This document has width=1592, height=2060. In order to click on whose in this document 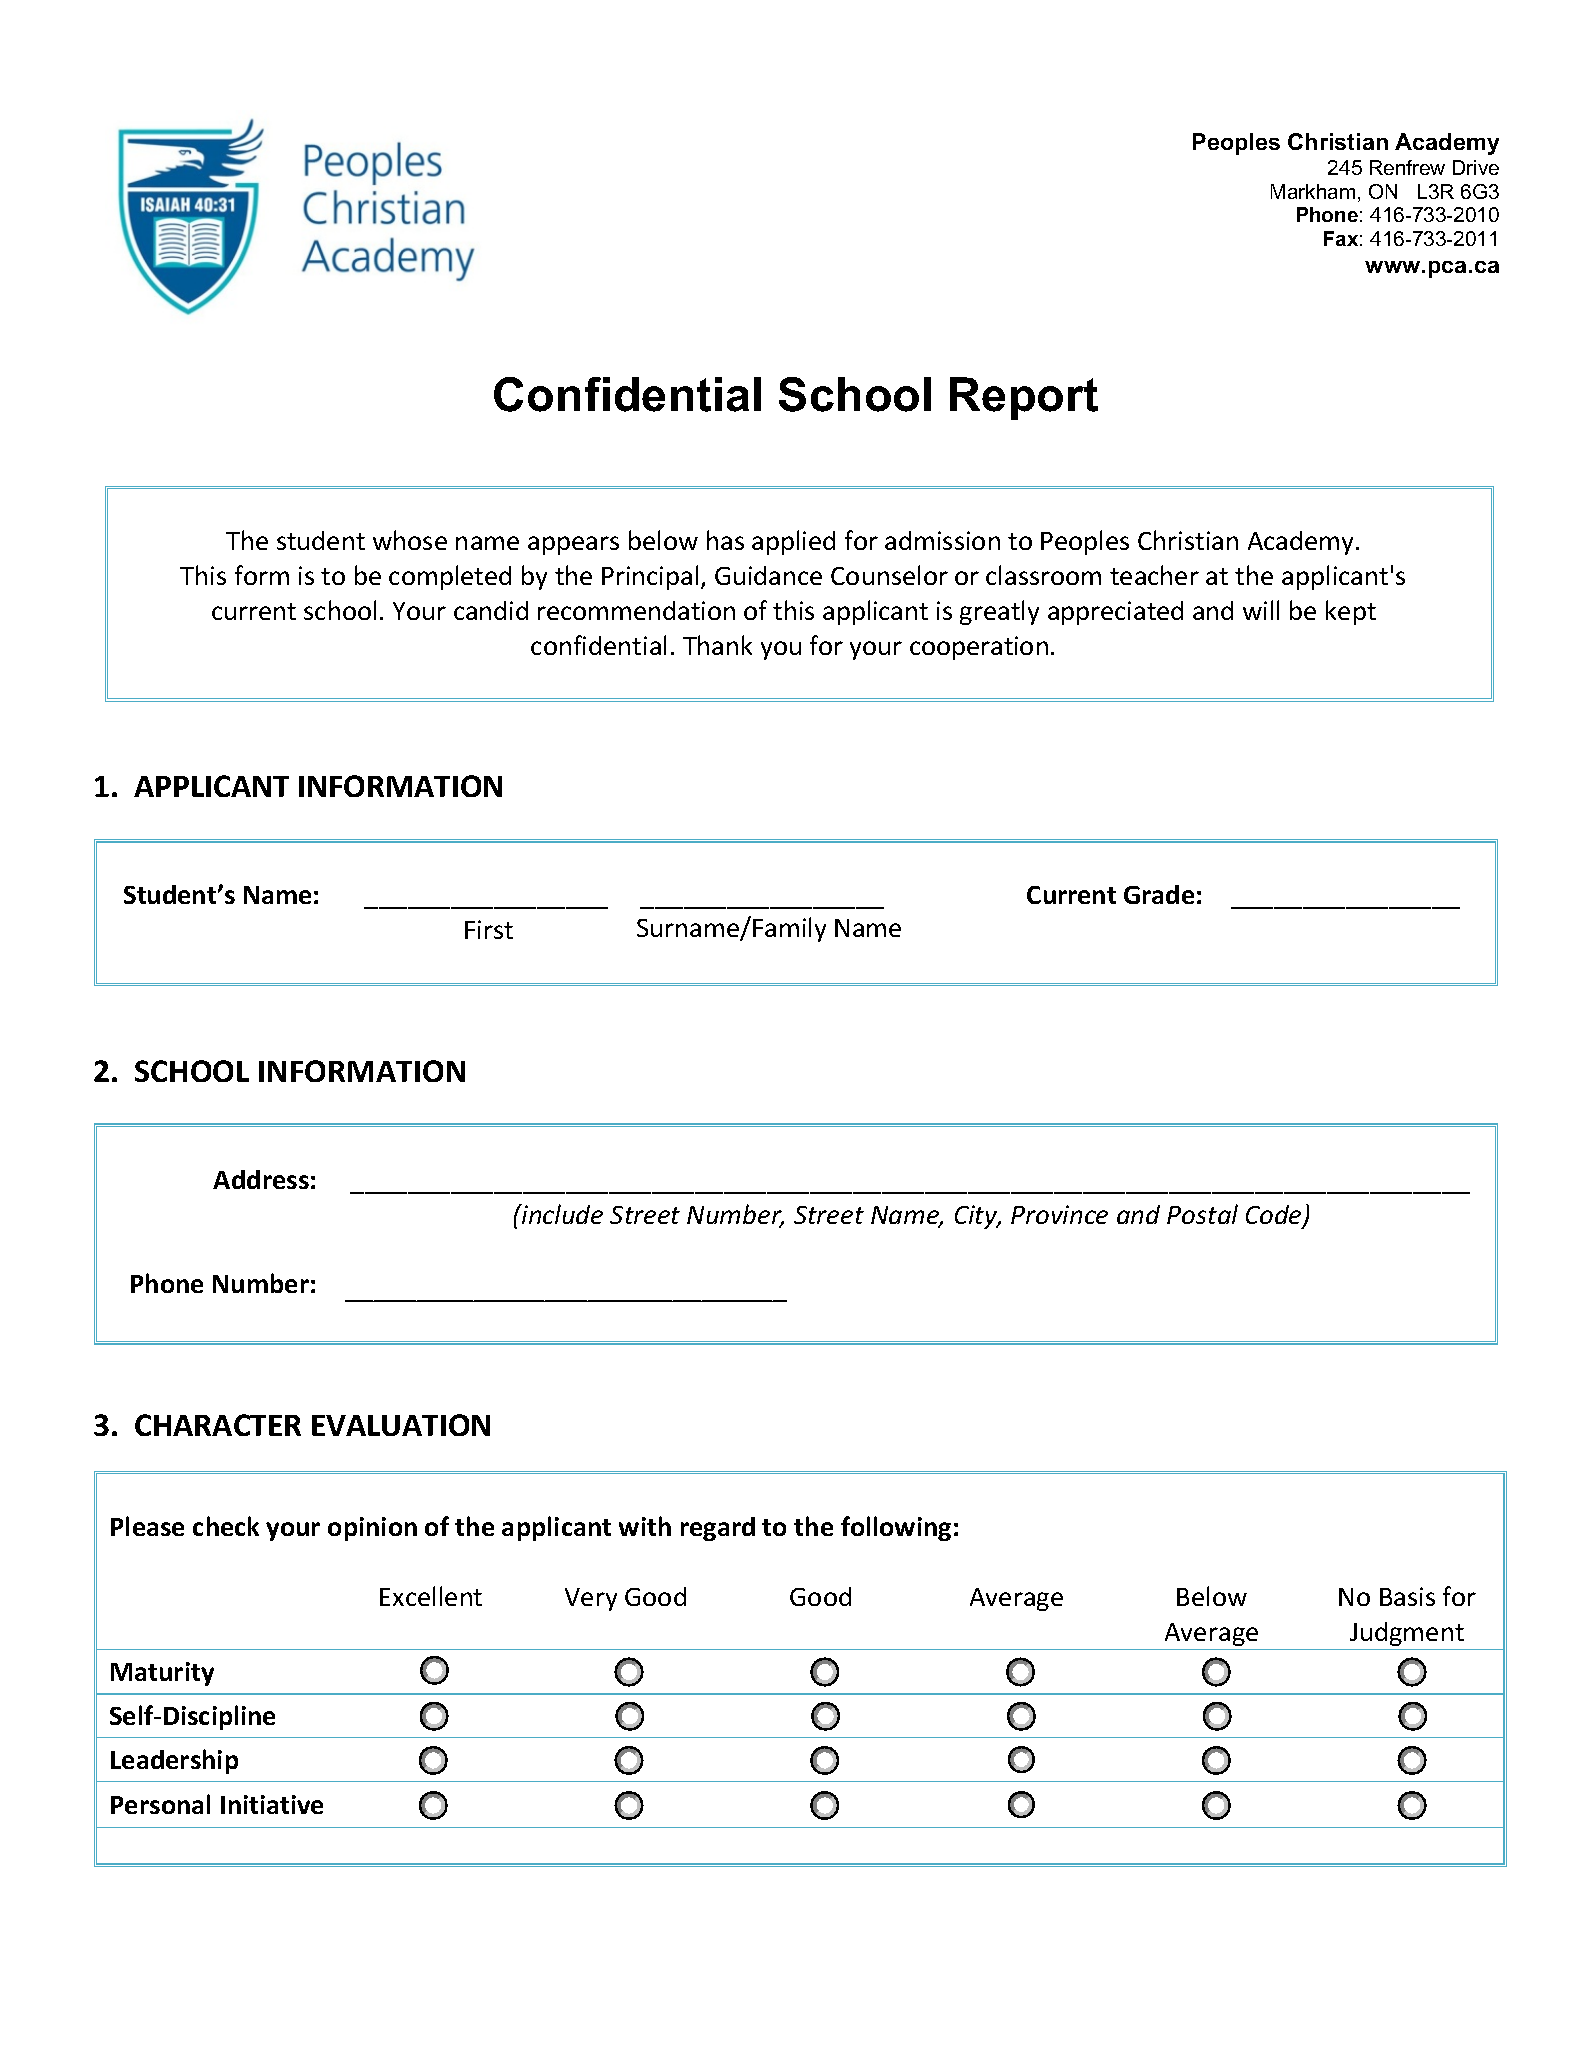, I will do `click(410, 540)`.
